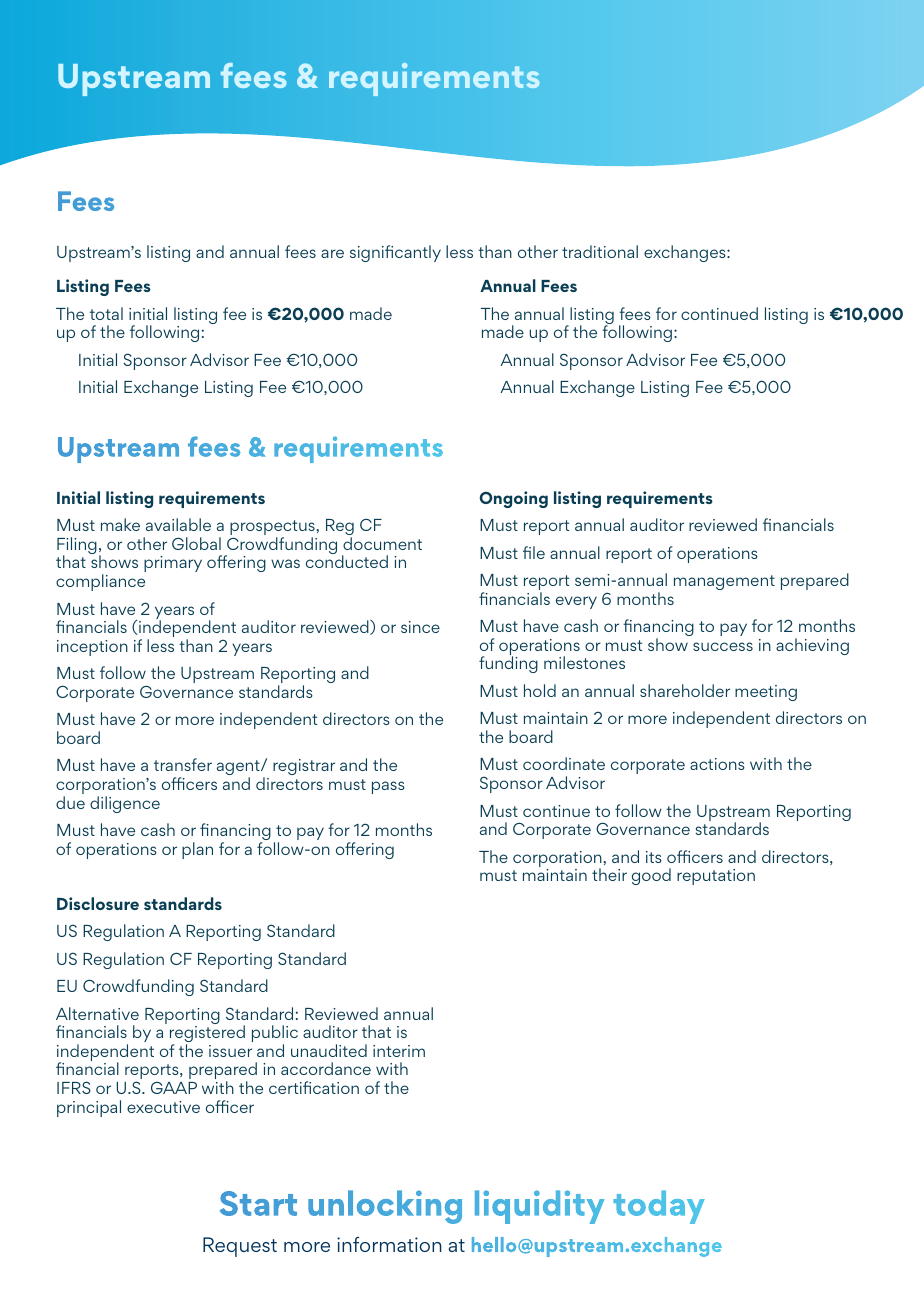 The height and width of the screenshot is (1308, 924). I want to click on reputation, so click(716, 877).
